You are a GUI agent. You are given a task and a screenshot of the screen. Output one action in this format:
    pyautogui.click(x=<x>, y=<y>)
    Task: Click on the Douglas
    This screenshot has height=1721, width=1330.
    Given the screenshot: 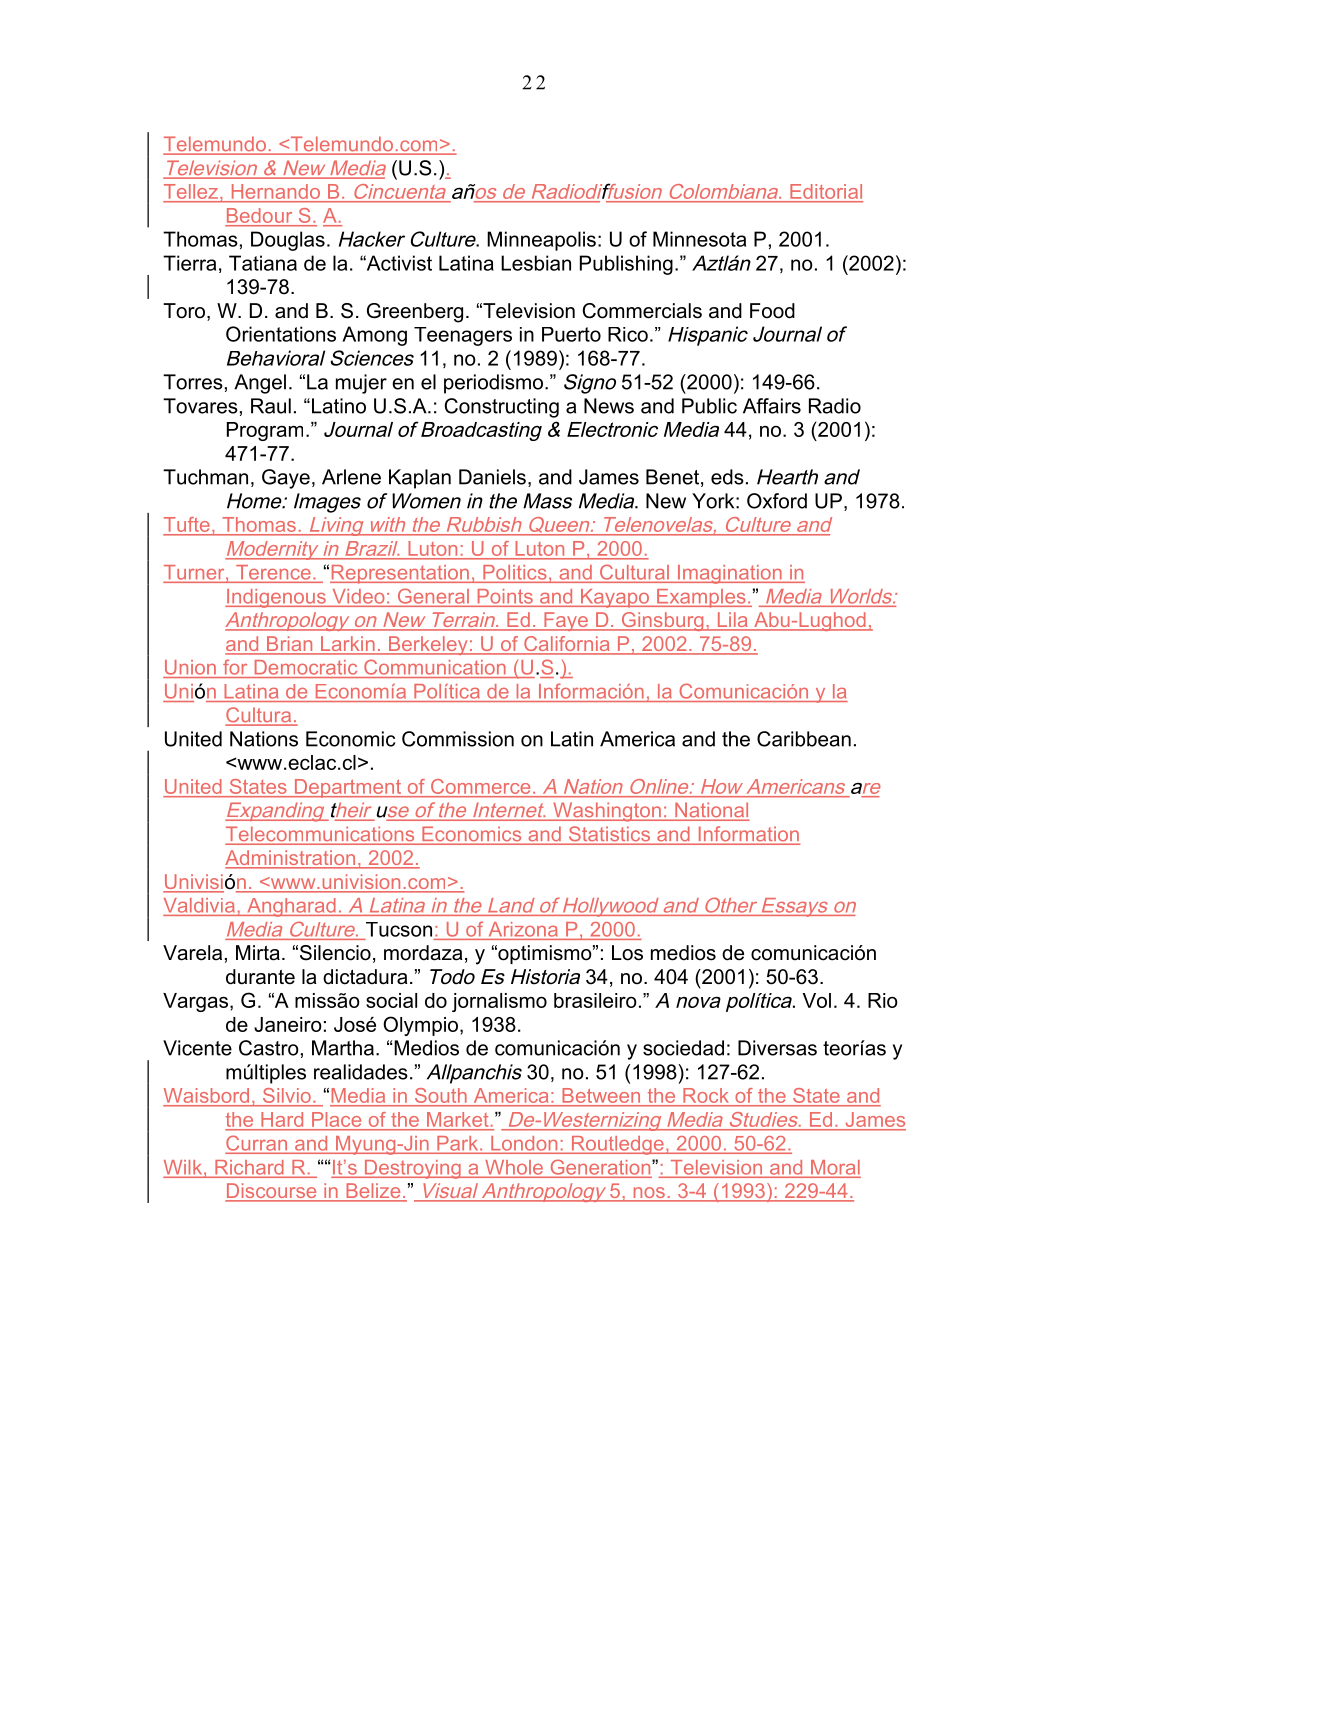 What is the action you would take?
    pyautogui.click(x=288, y=241)
